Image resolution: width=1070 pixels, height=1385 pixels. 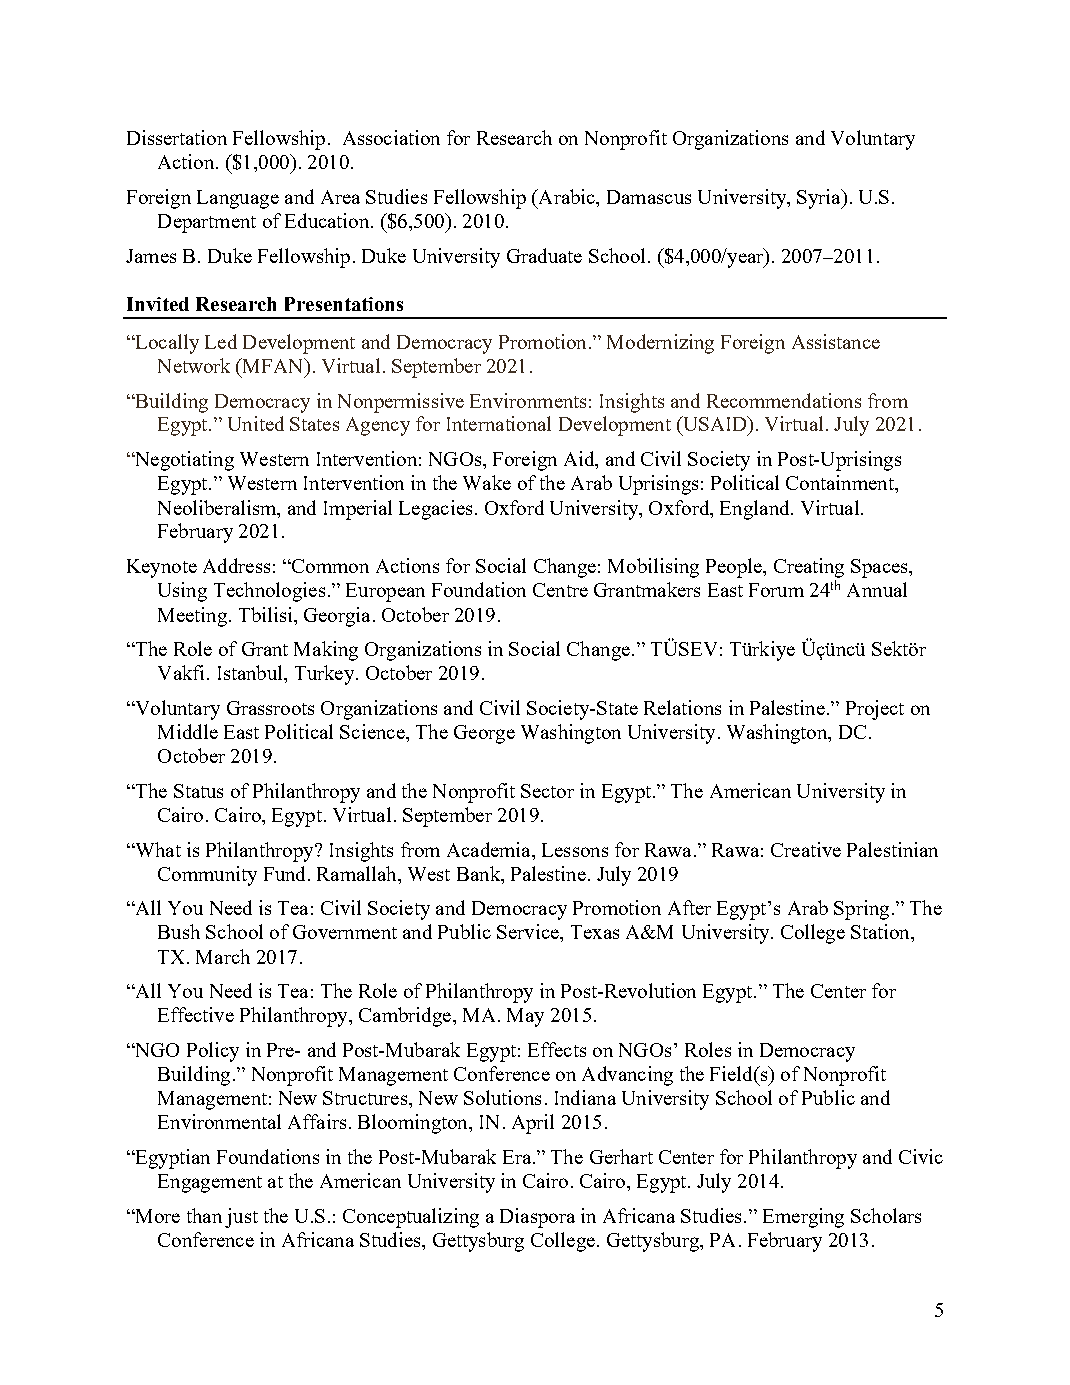 What do you see at coordinates (820, 199) in the screenshot?
I see `Syria` at bounding box center [820, 199].
